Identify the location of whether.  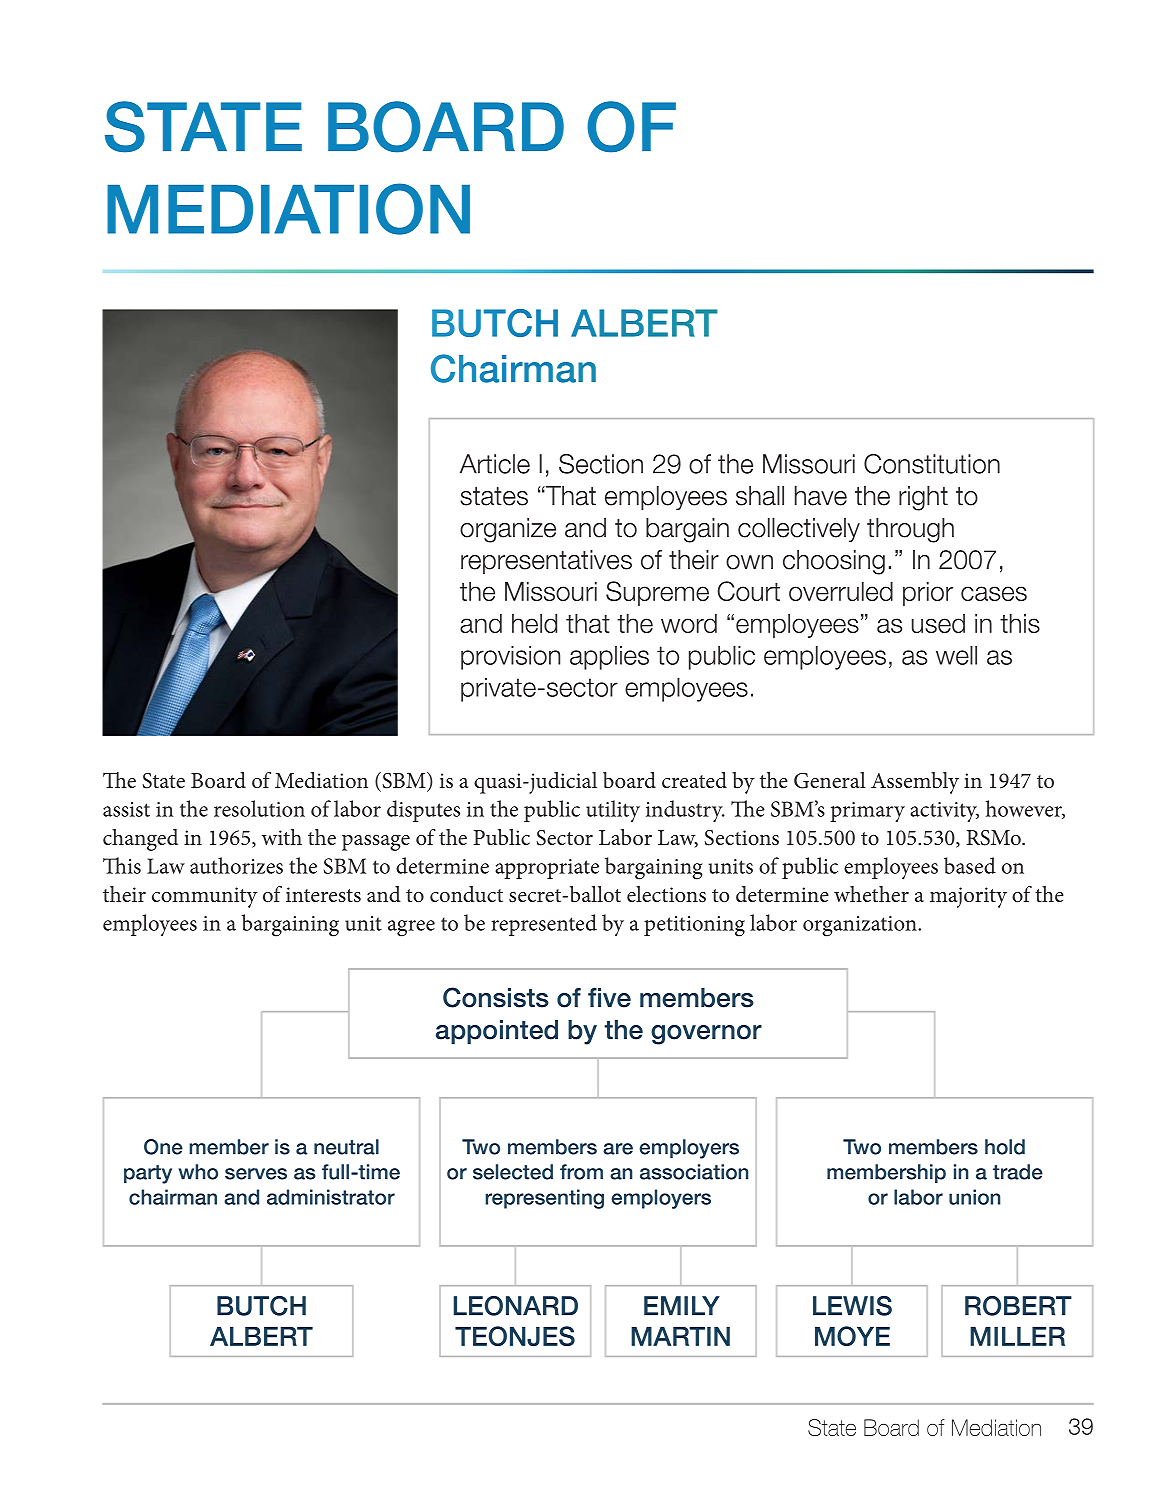
(871, 894).
